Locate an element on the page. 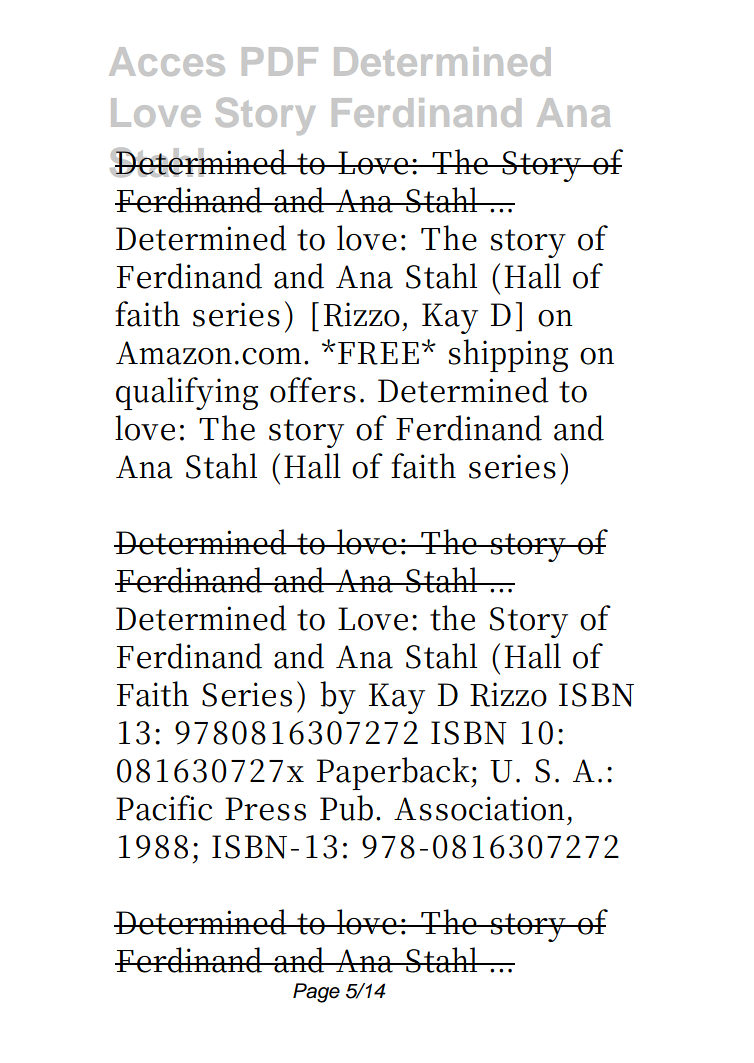 The height and width of the document is (1063, 754). Press is located at coordinates (265, 809).
